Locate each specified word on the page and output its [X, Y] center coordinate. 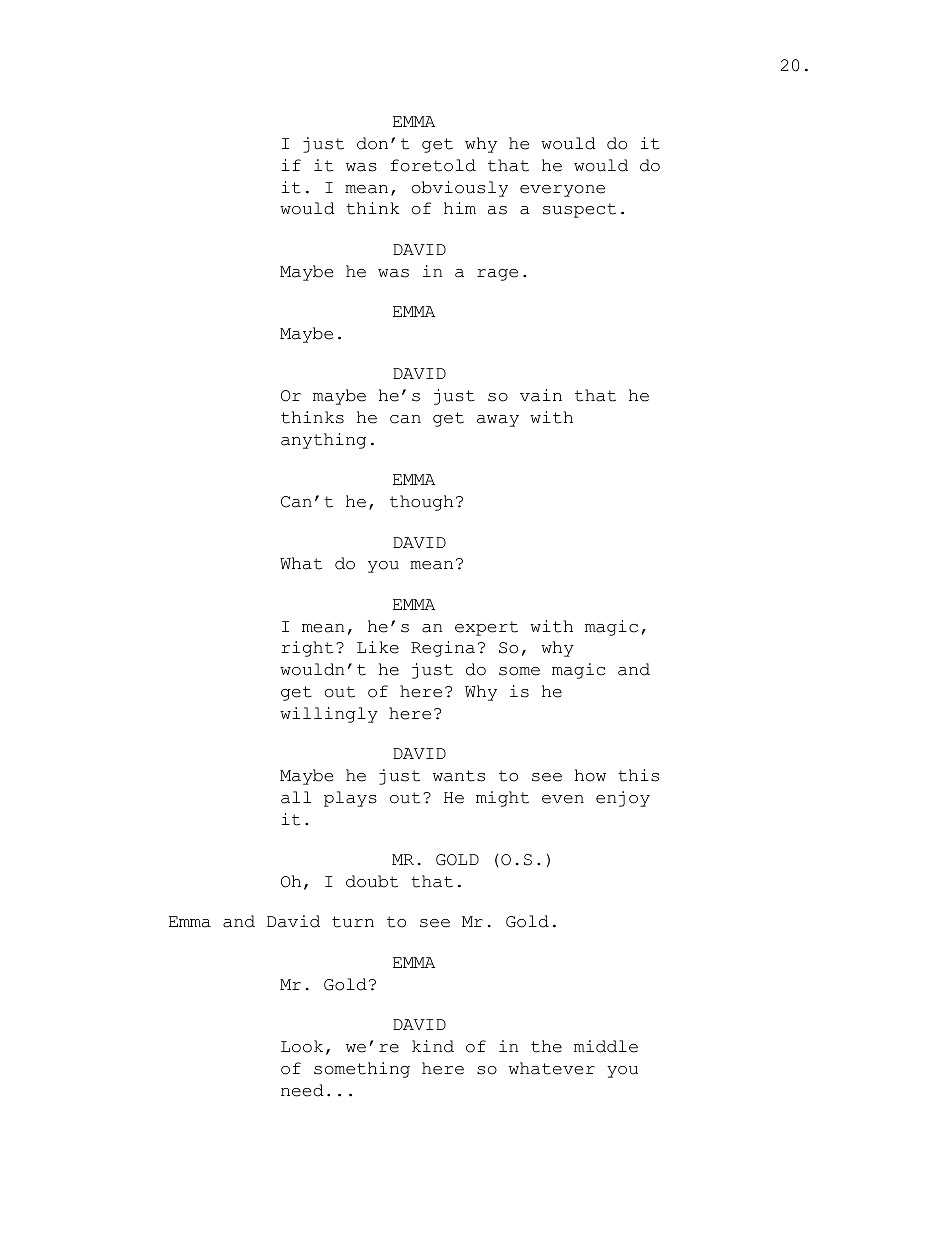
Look [302, 1046]
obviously [460, 189]
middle [606, 1046]
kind [433, 1046]
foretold [433, 165]
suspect [579, 210]
